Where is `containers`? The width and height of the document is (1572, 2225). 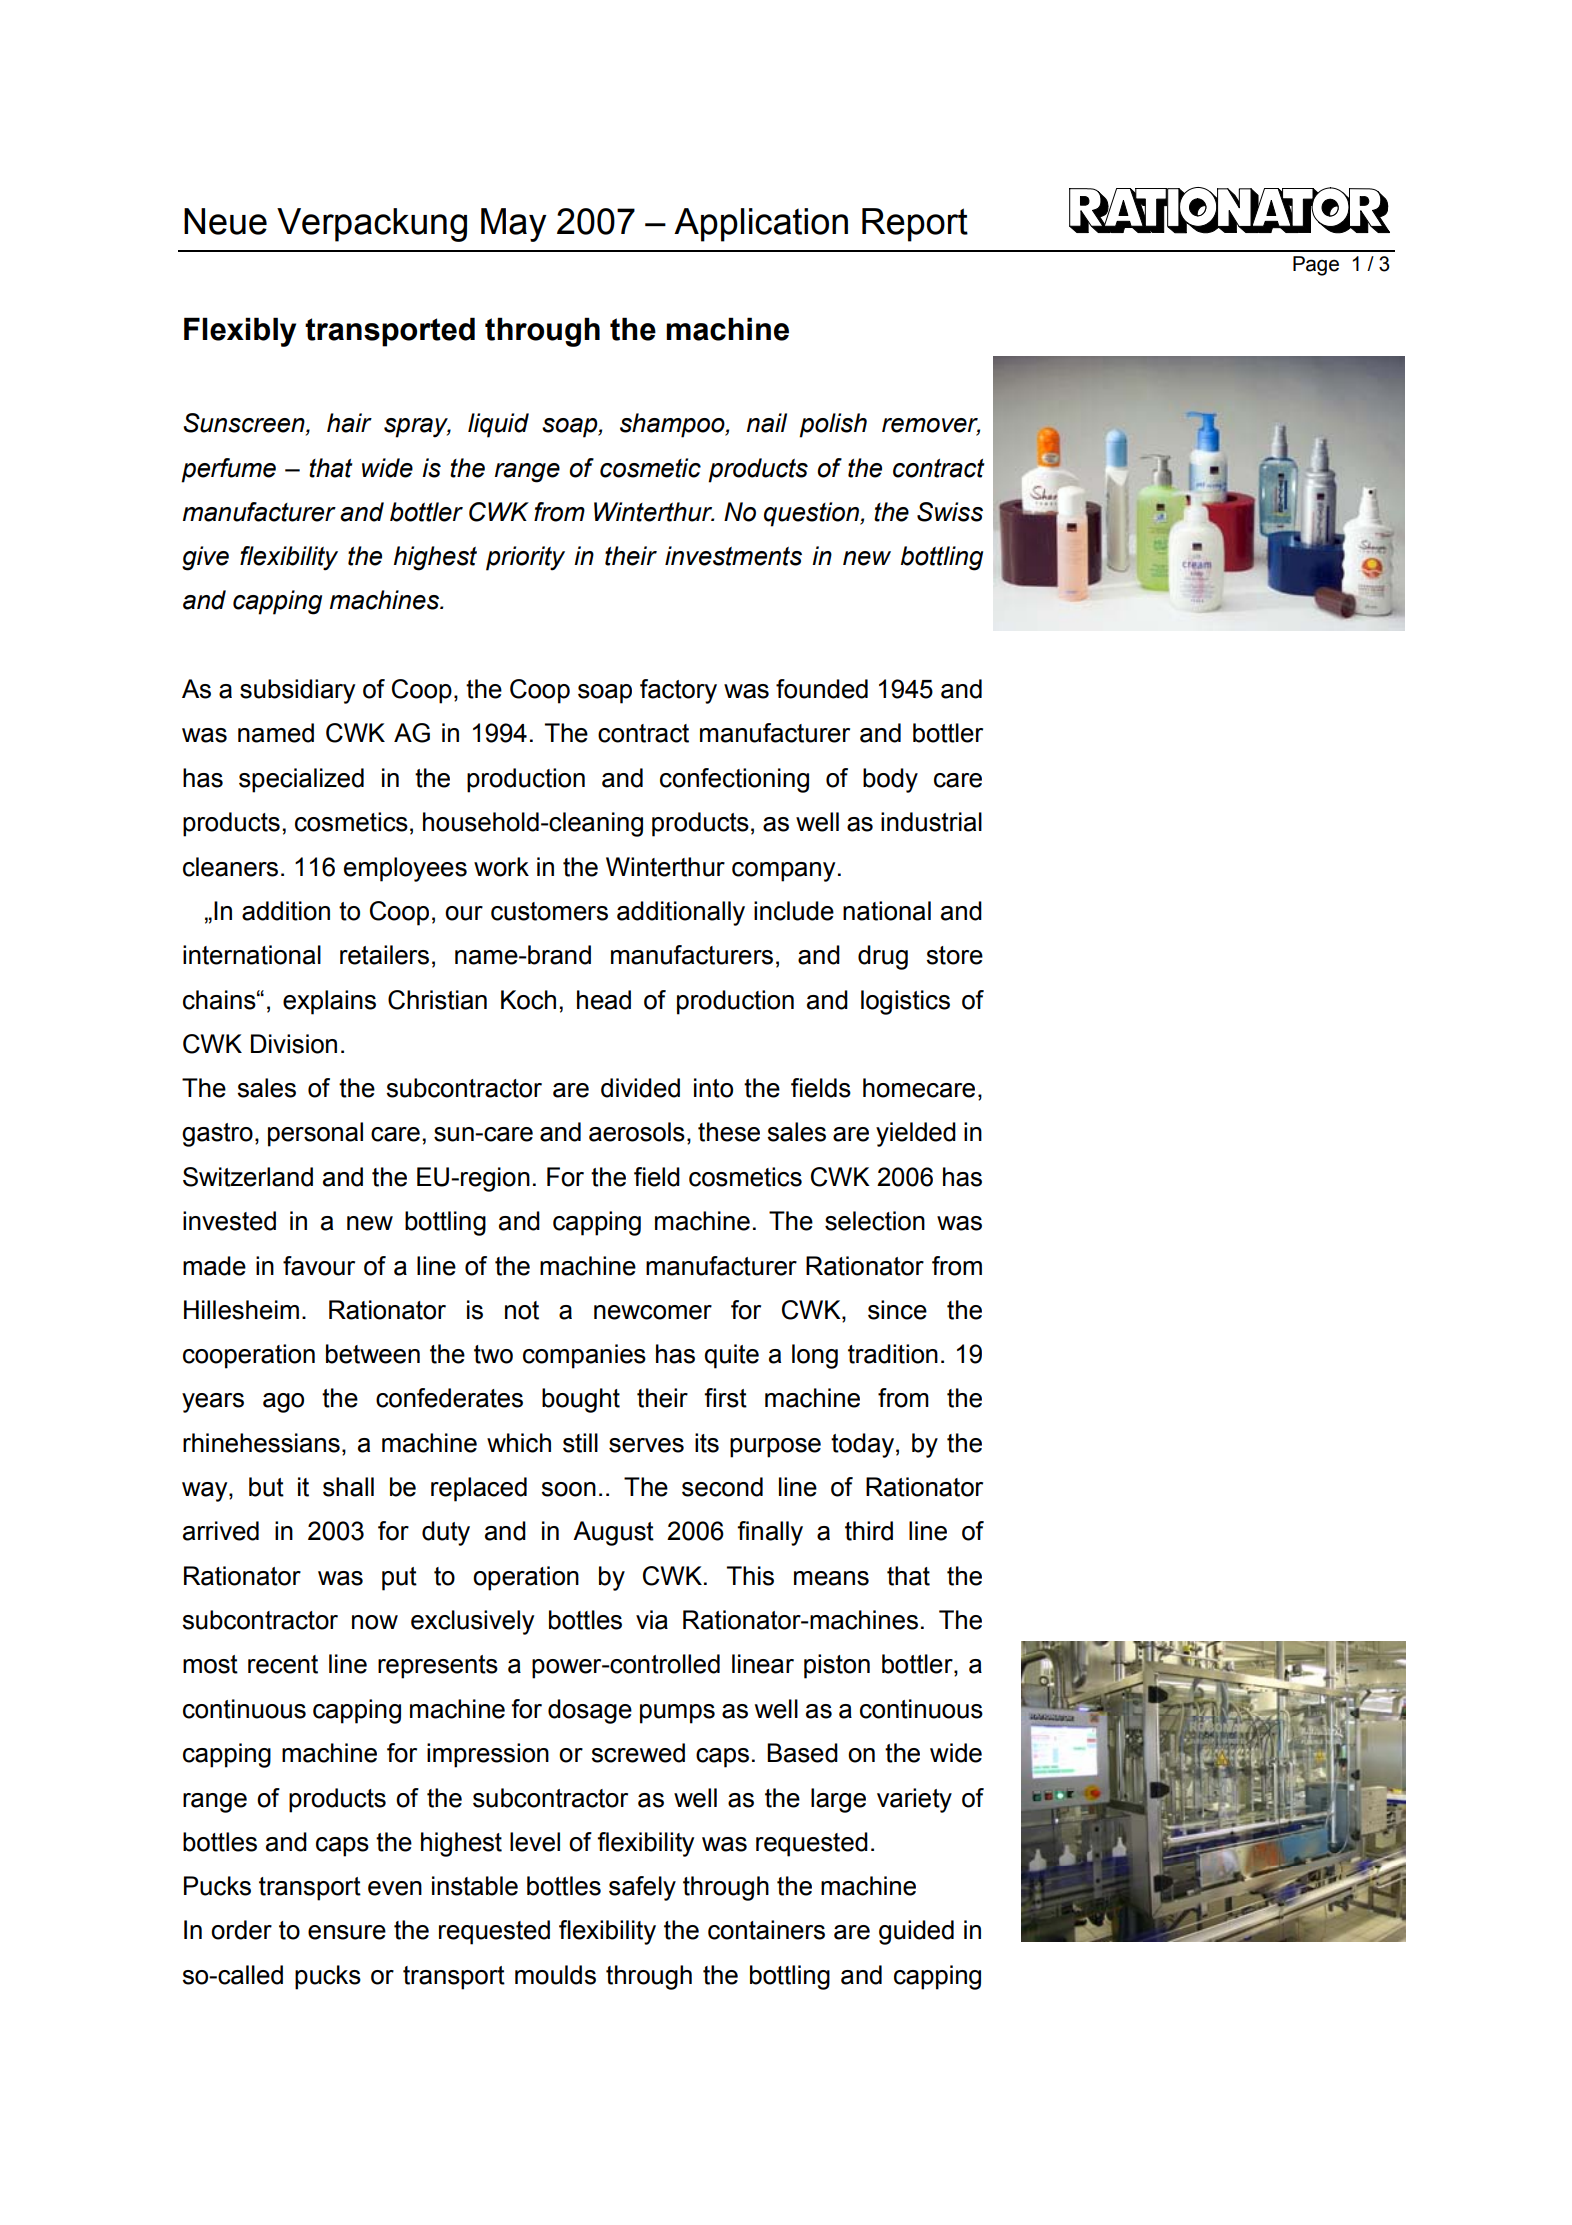
containers is located at coordinates (766, 1930).
